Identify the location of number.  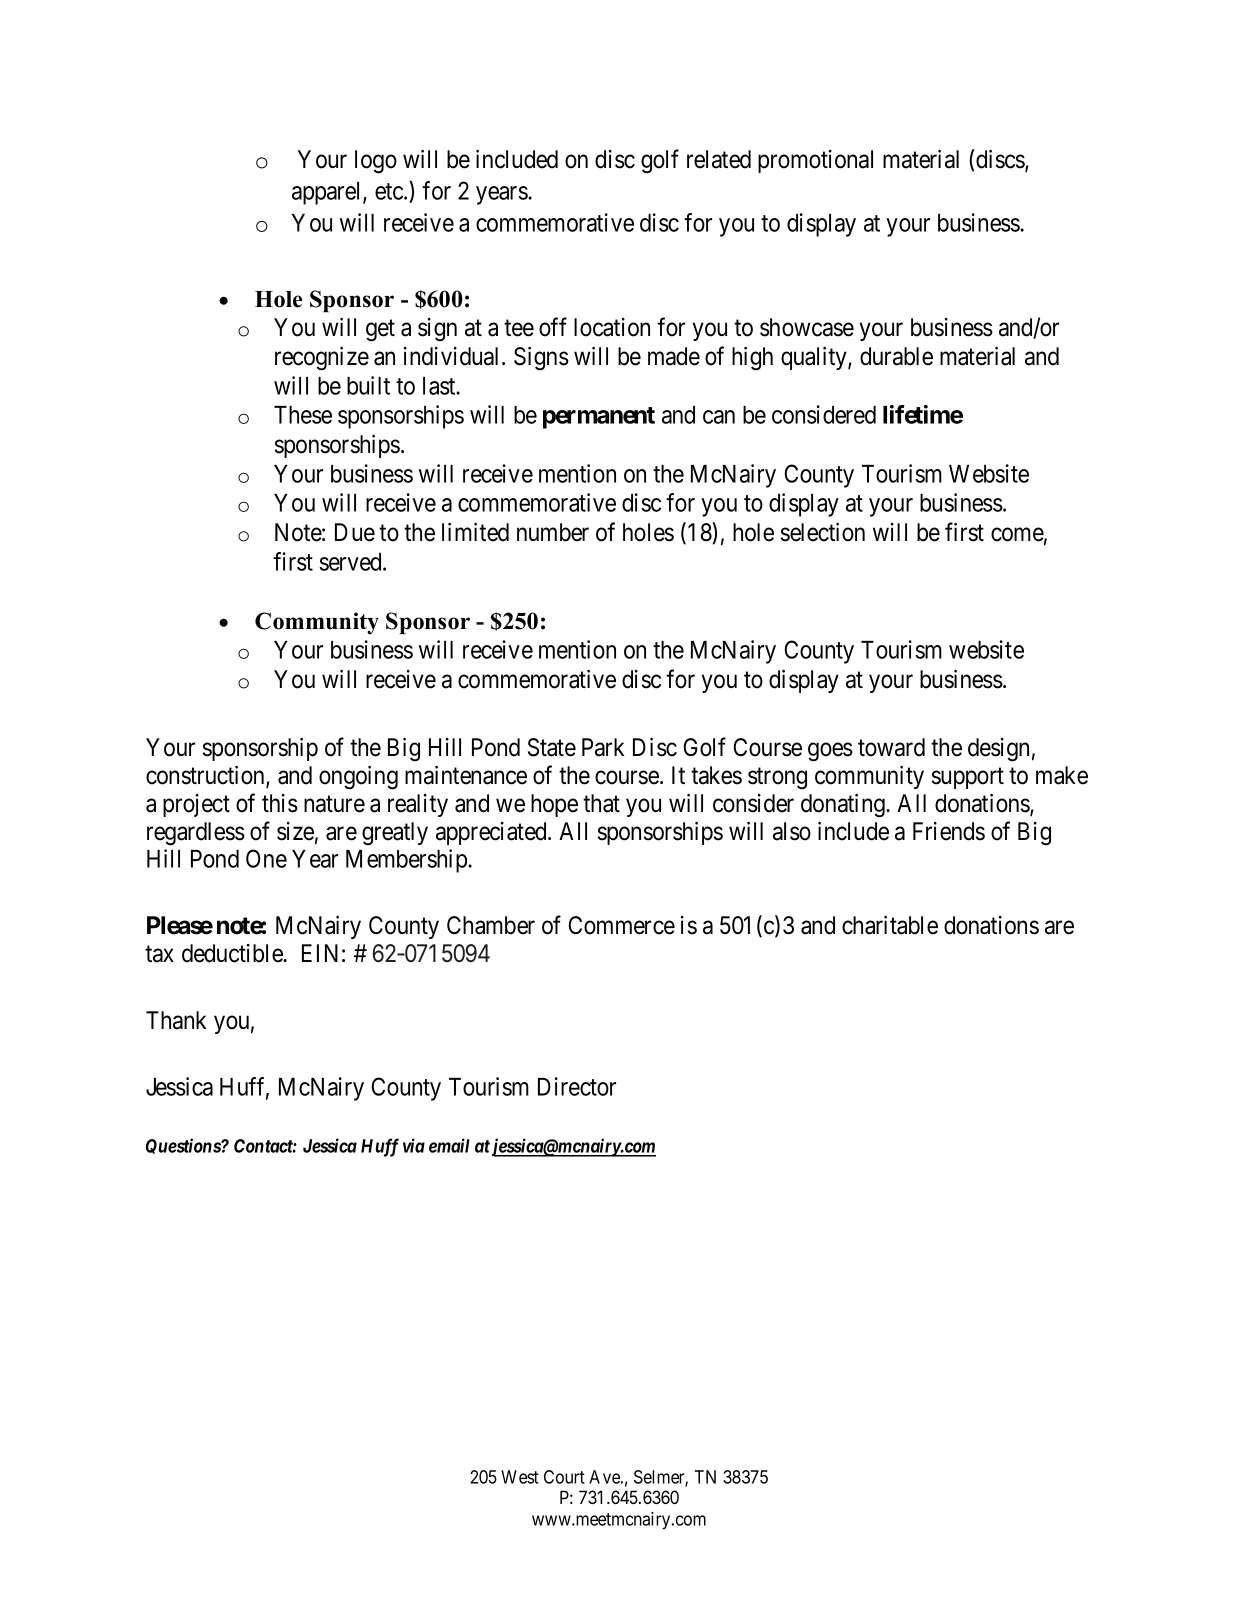
(553, 532).
